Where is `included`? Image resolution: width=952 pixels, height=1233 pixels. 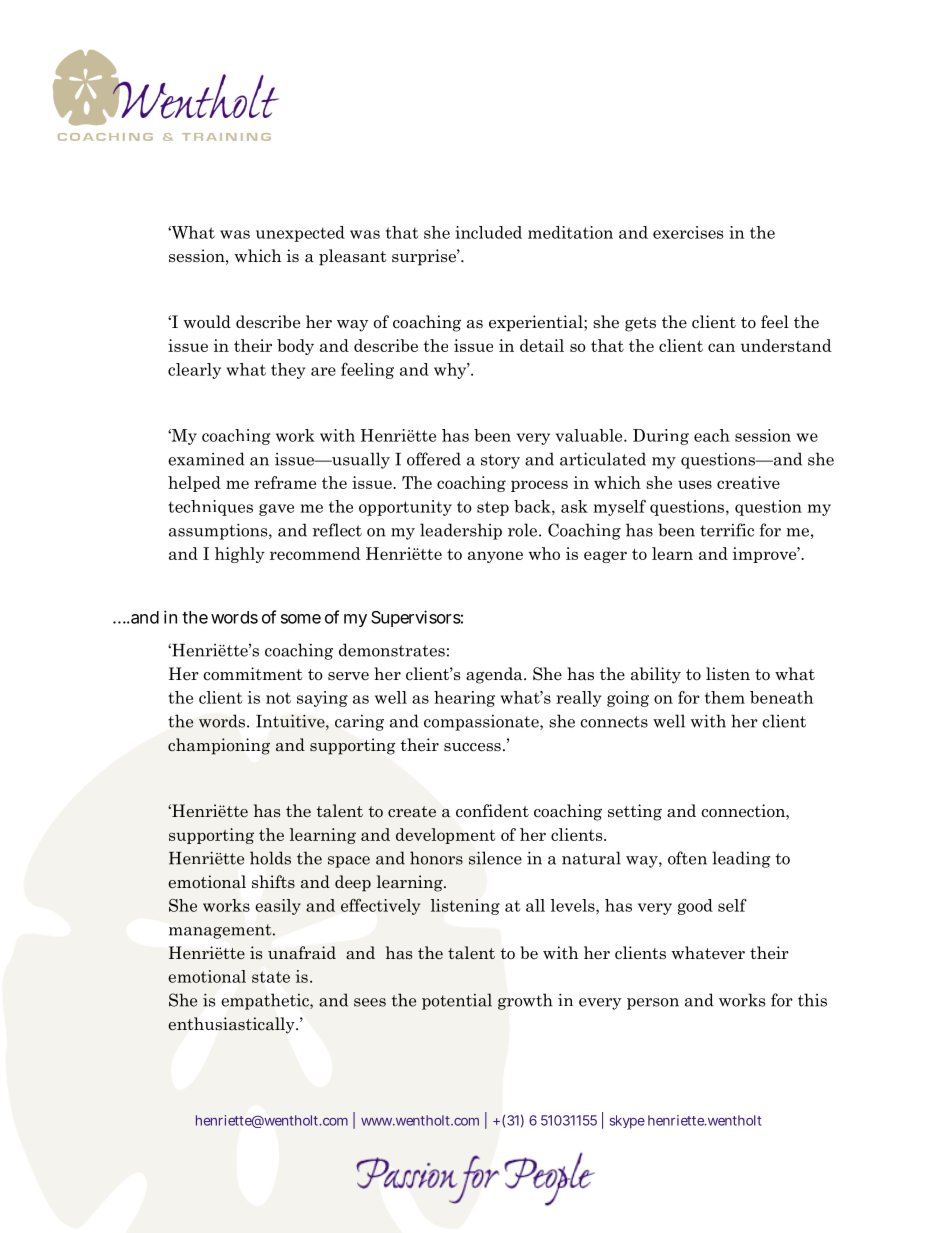 included is located at coordinates (488, 232).
